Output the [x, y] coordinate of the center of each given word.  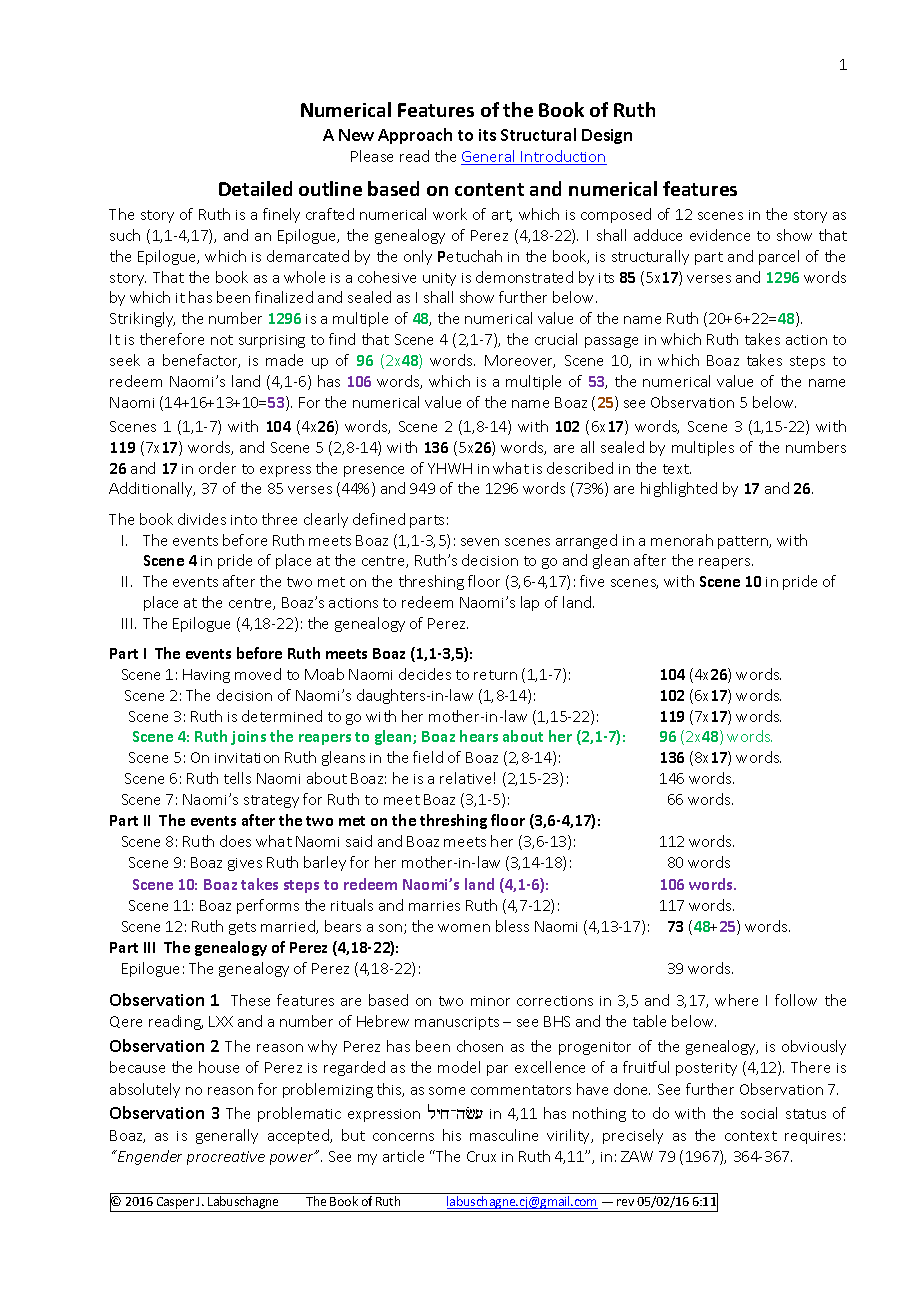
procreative [226, 1158]
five [592, 581]
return [495, 675]
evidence [720, 235]
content [489, 189]
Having [206, 676]
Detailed [255, 188]
